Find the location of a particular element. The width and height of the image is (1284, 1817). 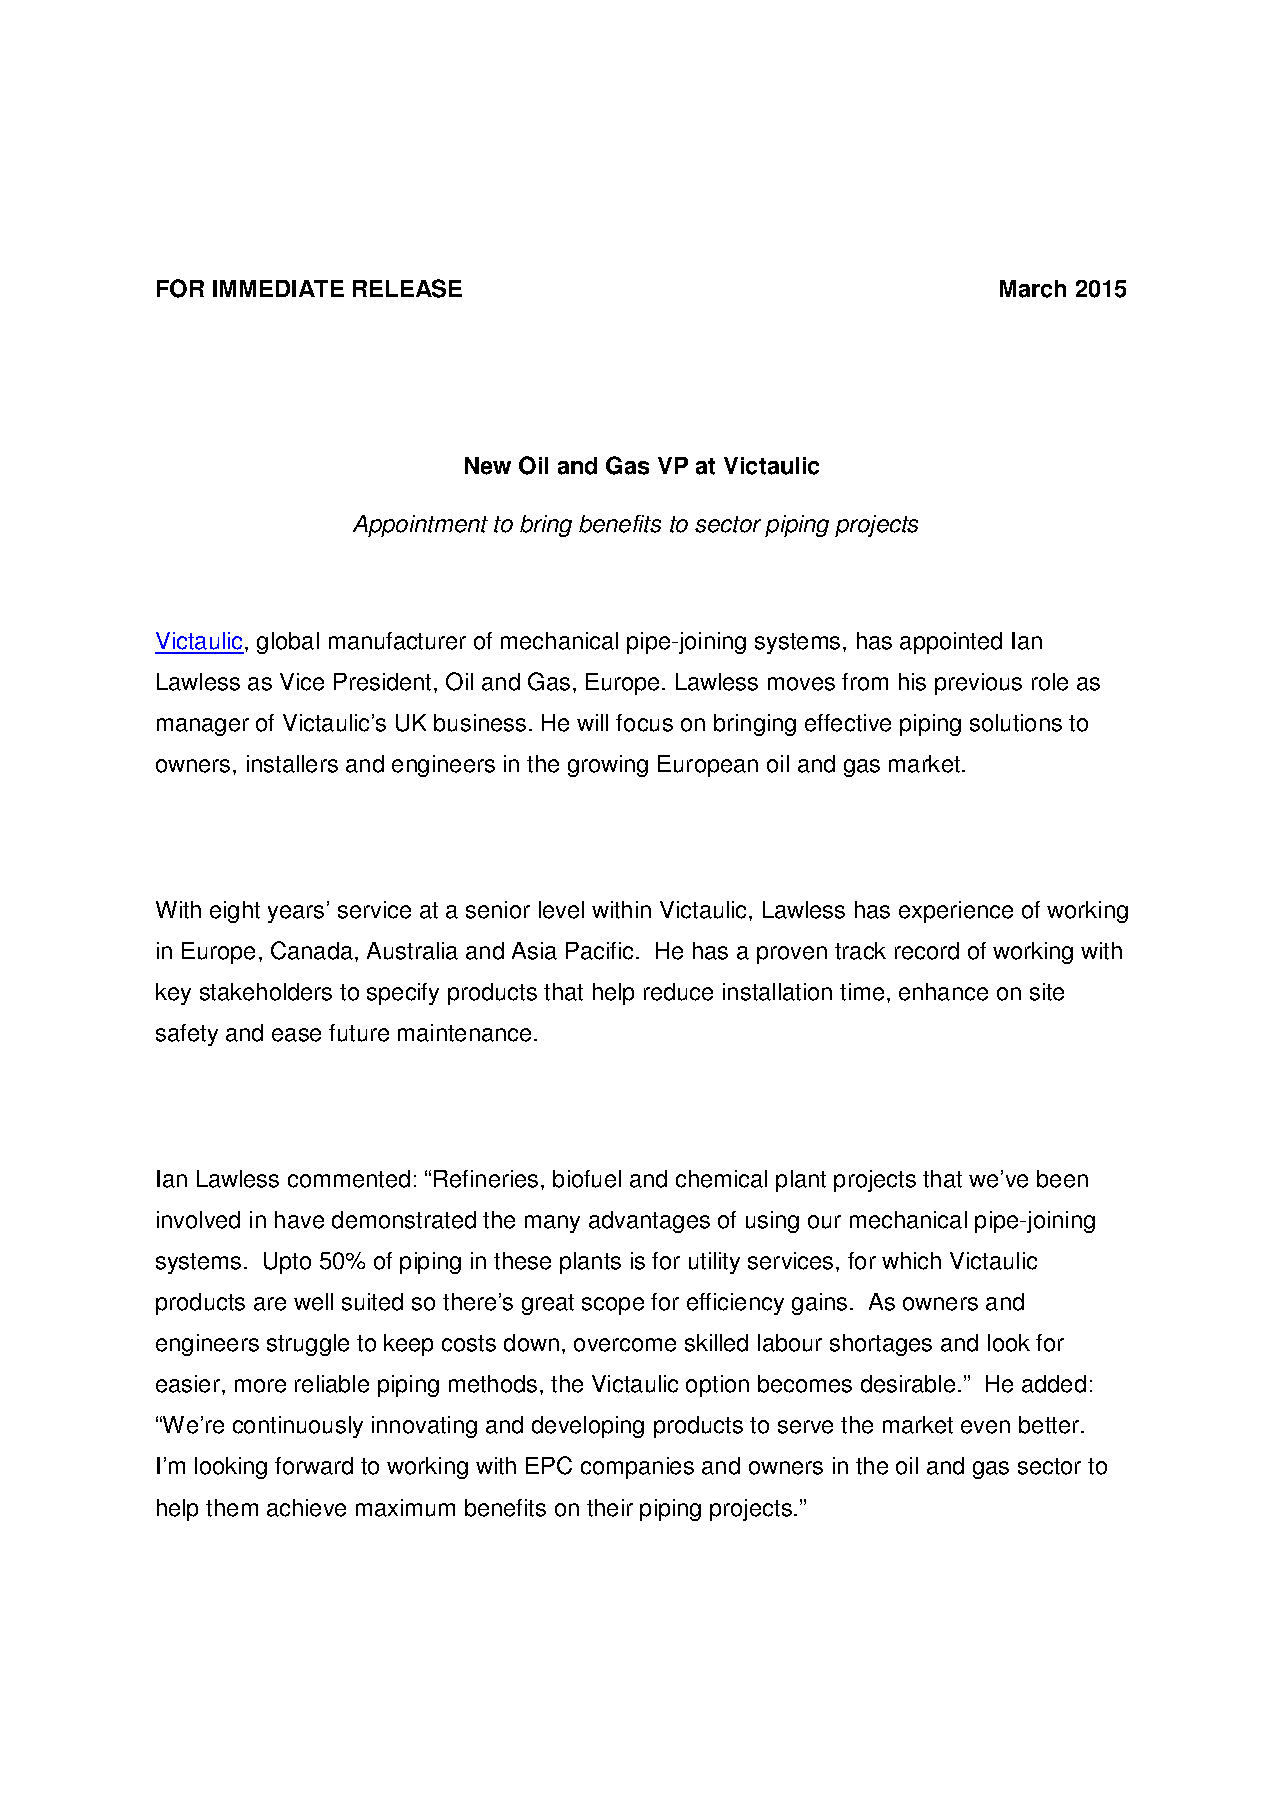

New is located at coordinates (488, 466).
